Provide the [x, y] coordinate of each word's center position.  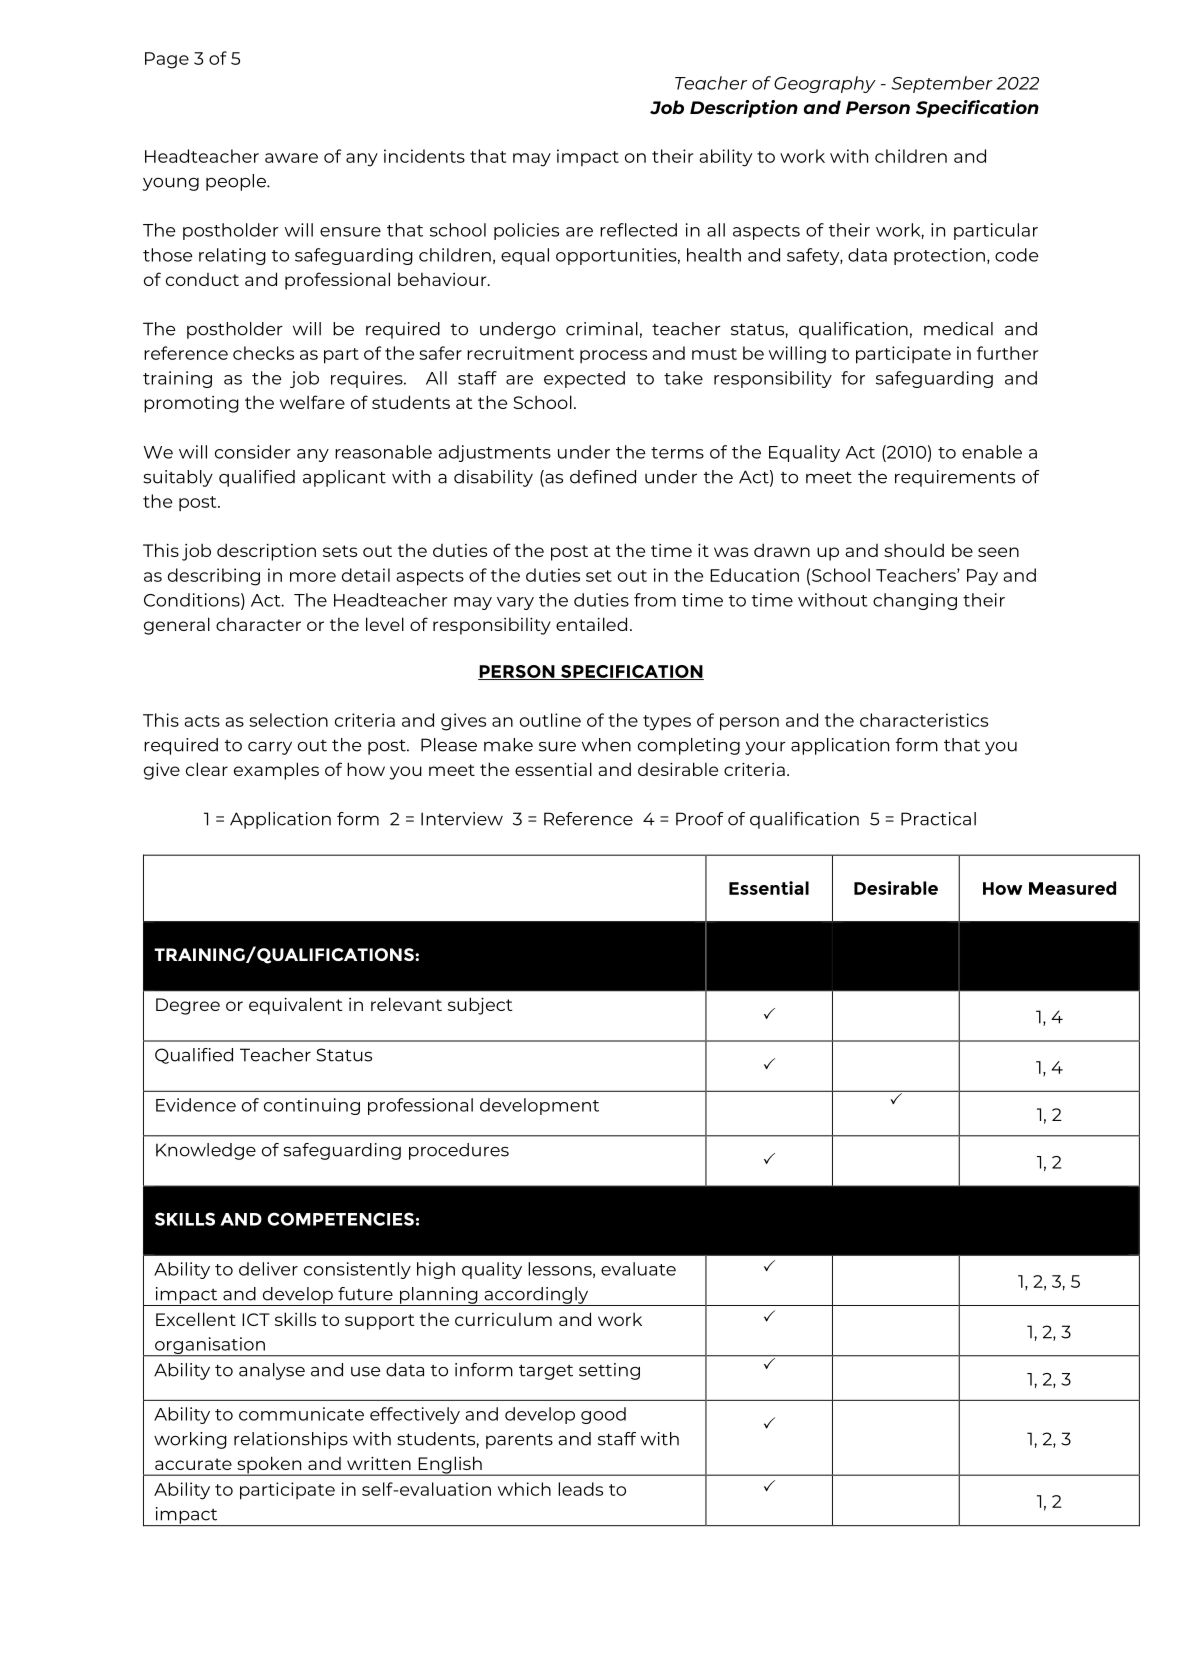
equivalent [296, 1006]
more [313, 577]
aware [291, 158]
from [655, 600]
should [914, 550]
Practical [938, 819]
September [942, 84]
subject [480, 1006]
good [603, 1415]
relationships [291, 1440]
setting [609, 1371]
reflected [638, 230]
